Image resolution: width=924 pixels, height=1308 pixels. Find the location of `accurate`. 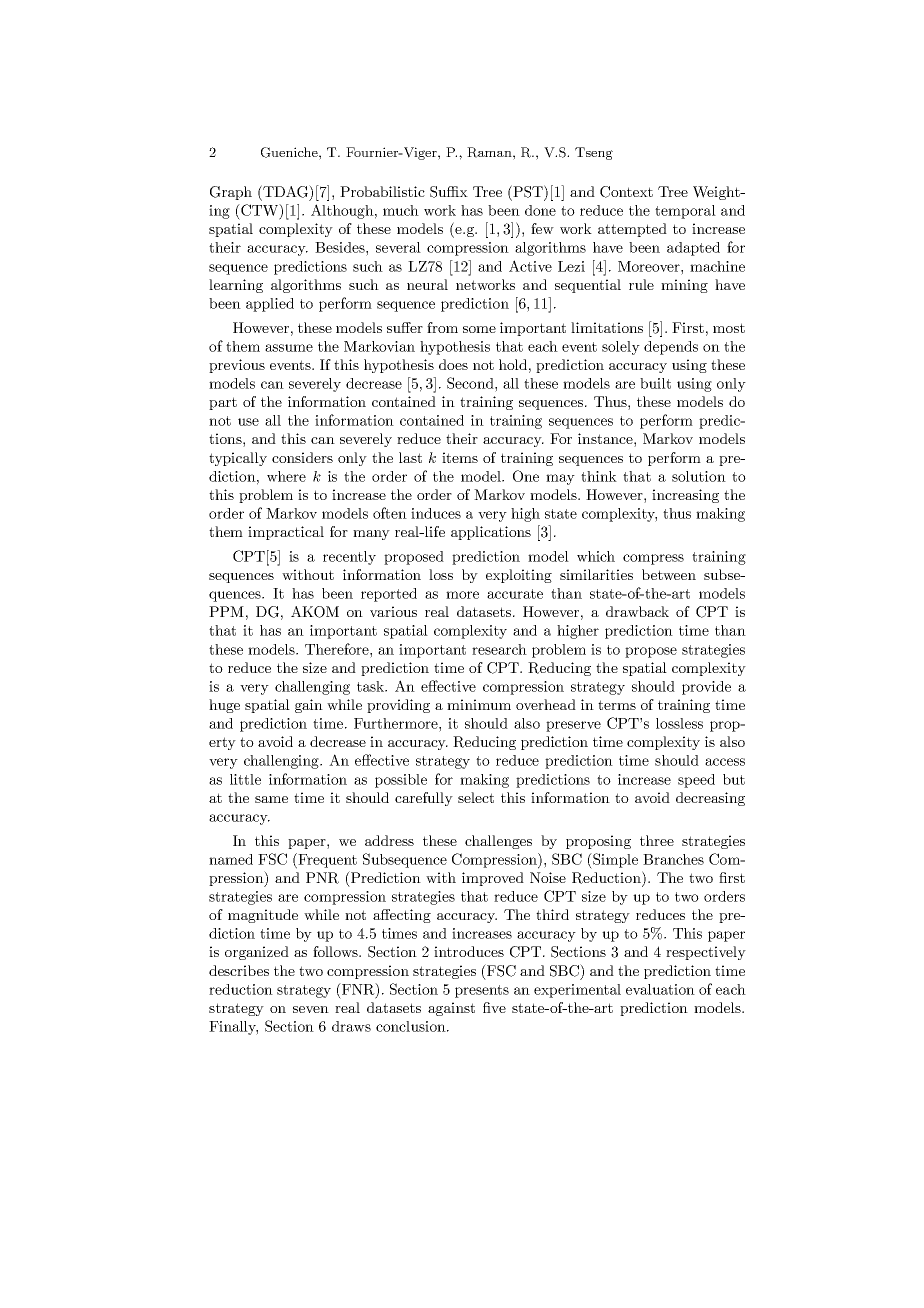

accurate is located at coordinates (515, 594).
